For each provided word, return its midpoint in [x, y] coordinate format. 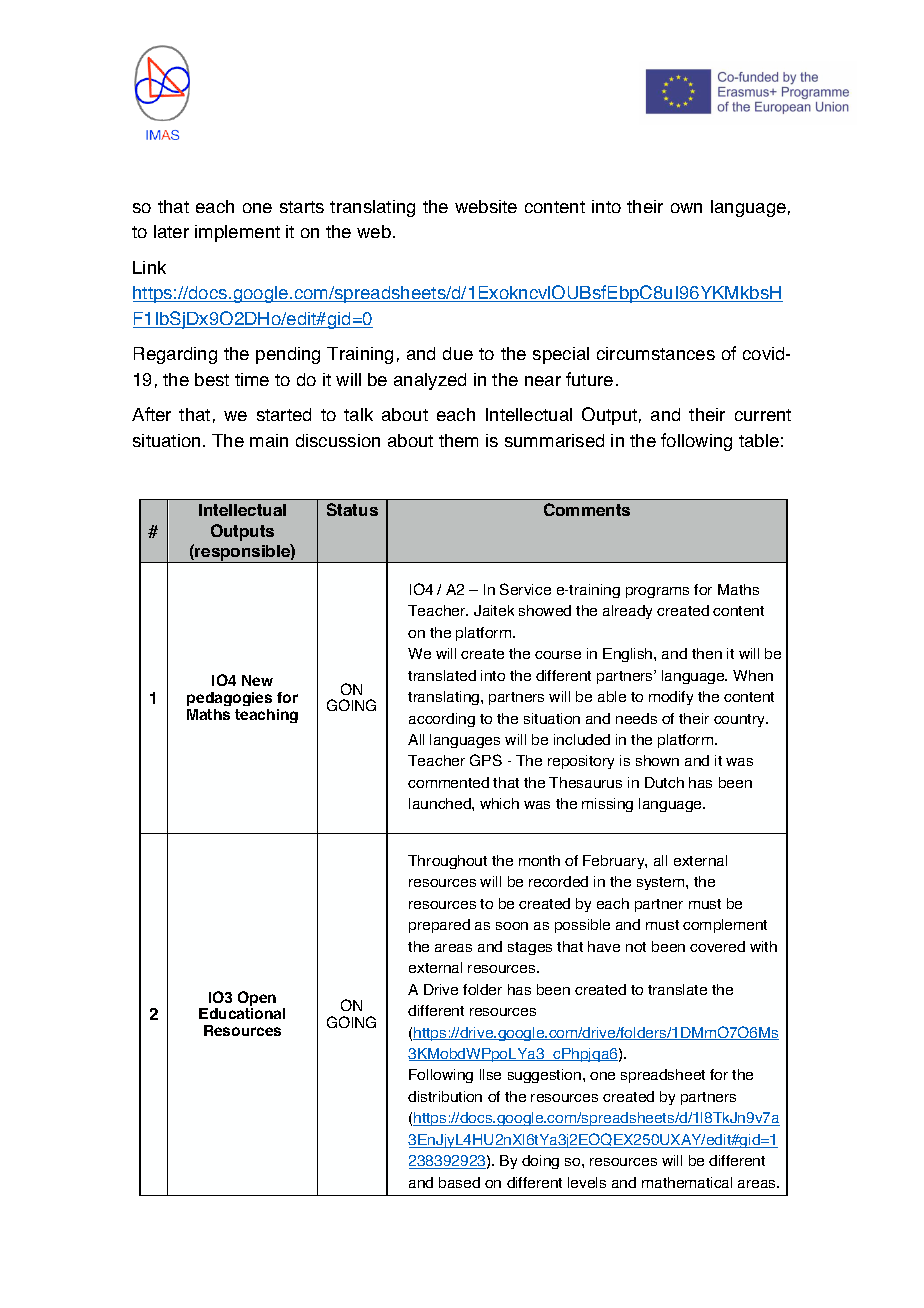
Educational [242, 1013]
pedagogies [229, 699]
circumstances [656, 353]
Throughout [447, 862]
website [486, 206]
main [269, 440]
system [662, 883]
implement [237, 233]
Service [525, 589]
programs [657, 592]
